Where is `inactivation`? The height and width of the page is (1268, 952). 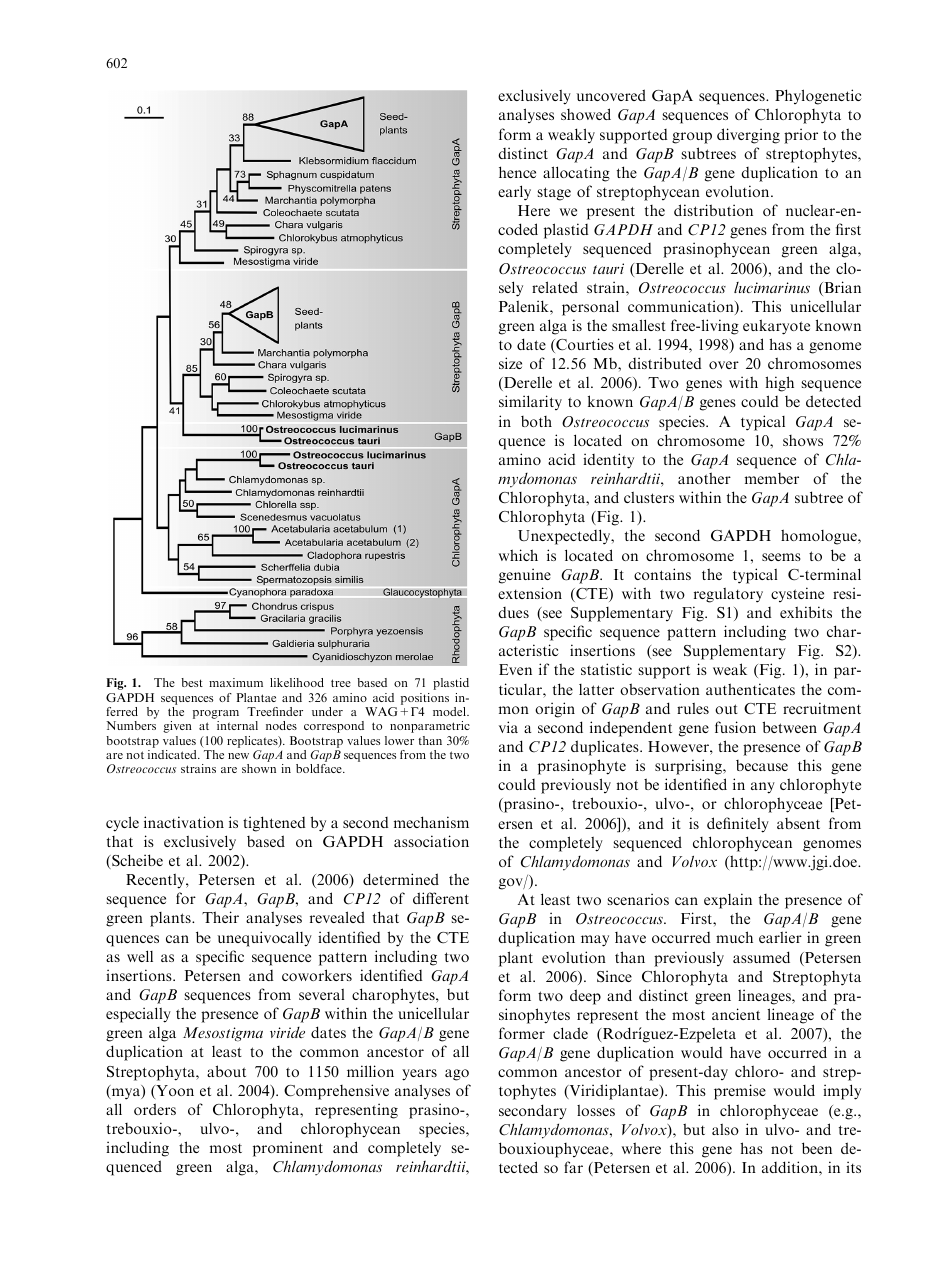
inactivation is located at coordinates (184, 822).
